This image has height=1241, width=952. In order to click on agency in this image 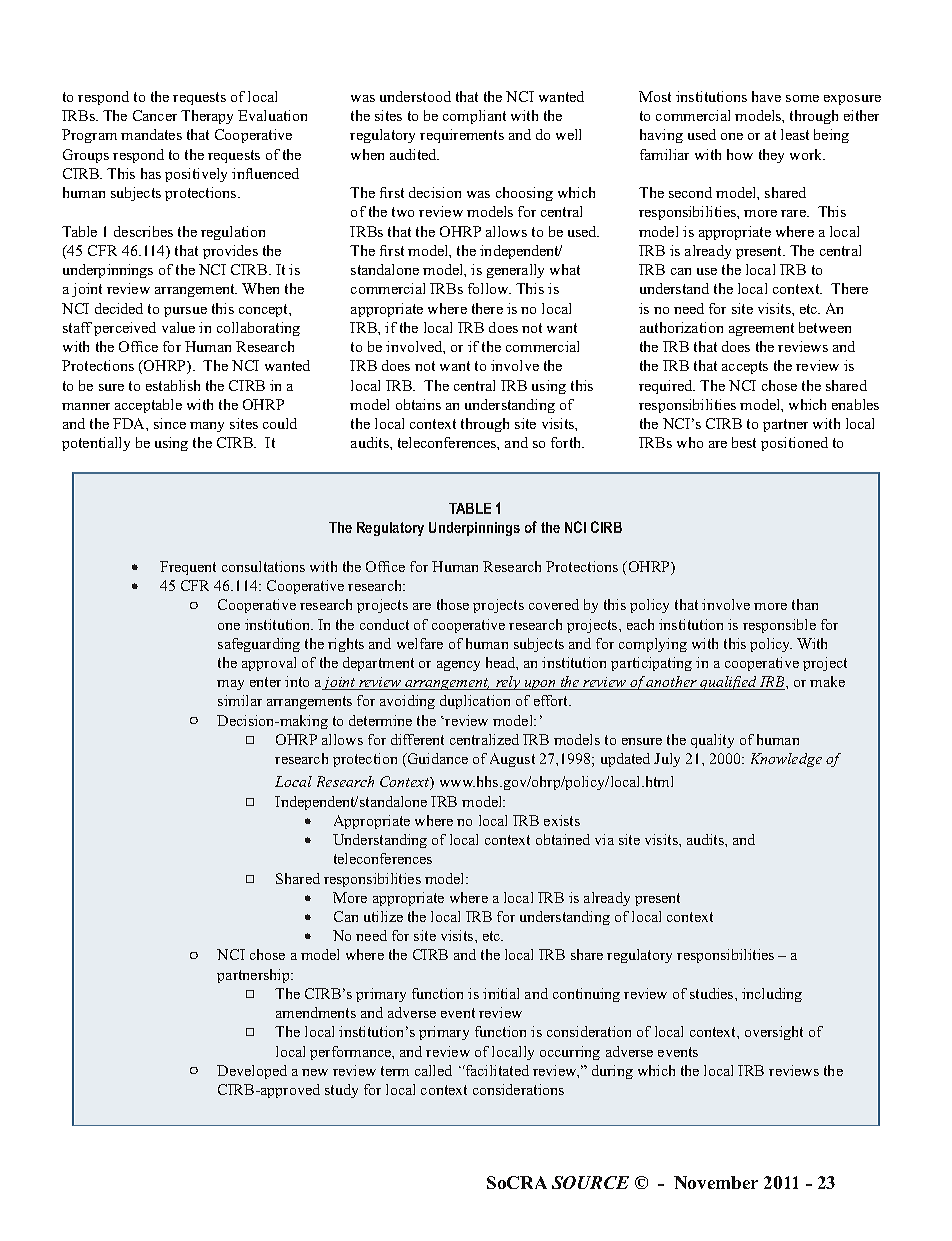, I will do `click(458, 666)`.
